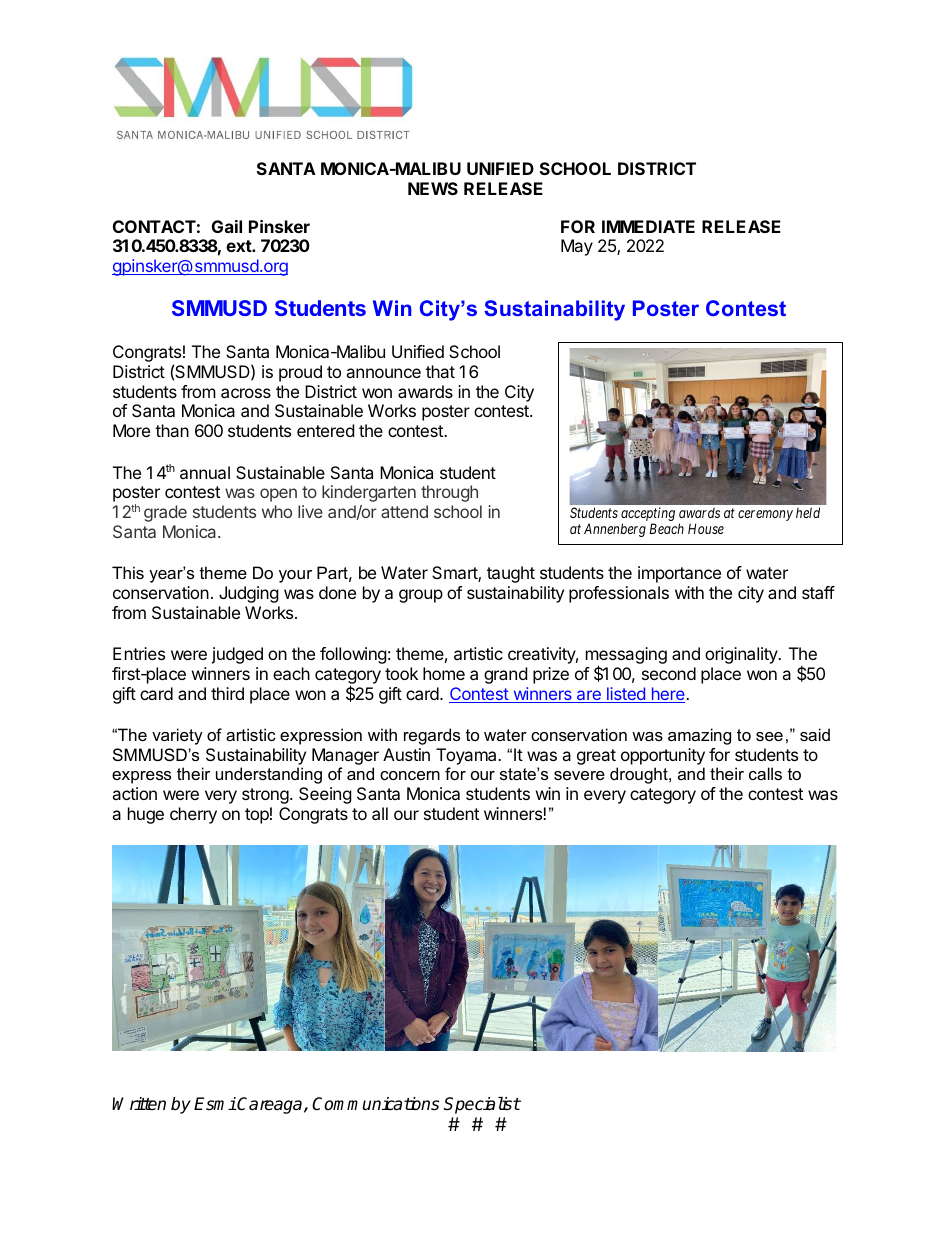 This image has width=952, height=1233. Describe the element at coordinates (237, 655) in the image. I see `judged` at that location.
